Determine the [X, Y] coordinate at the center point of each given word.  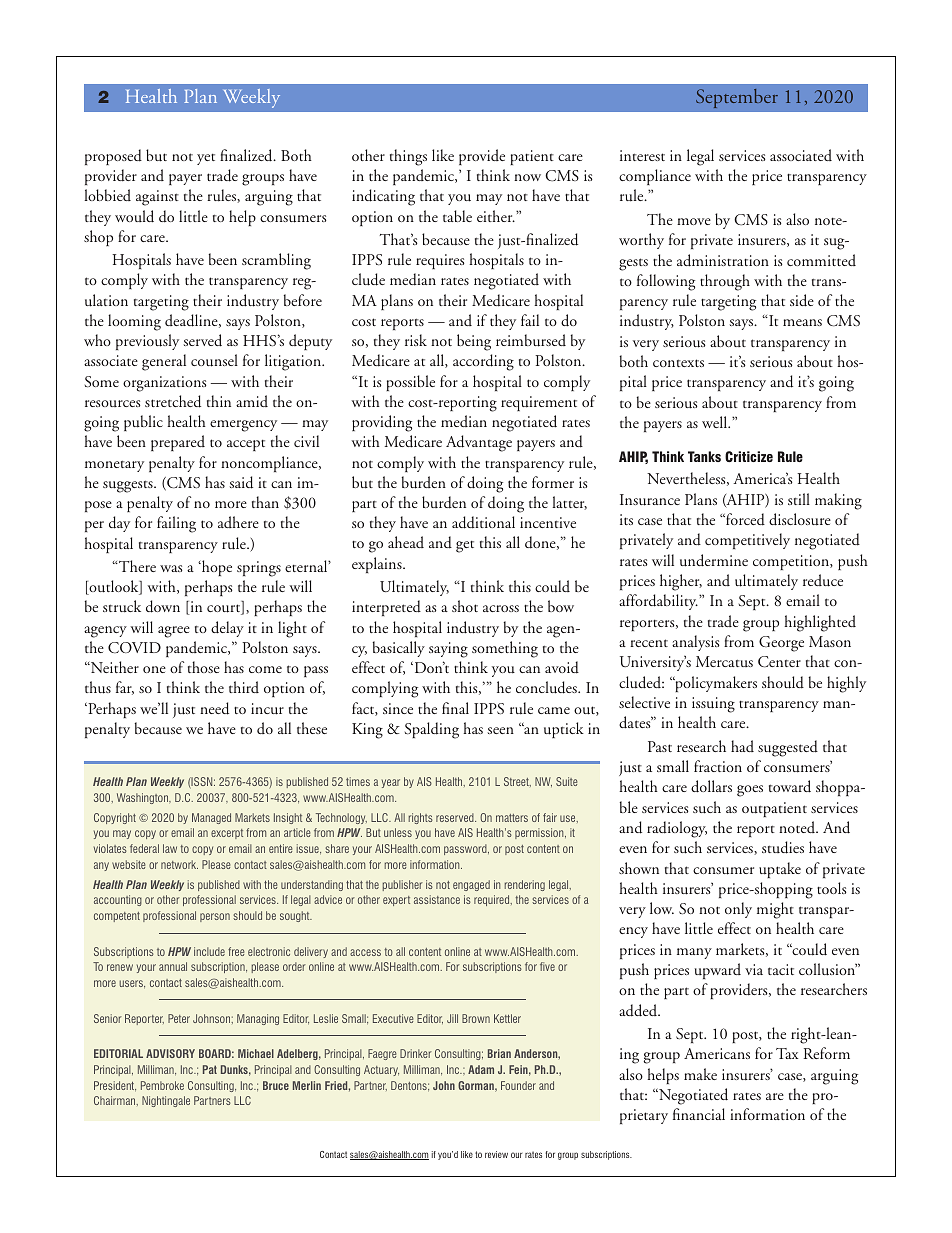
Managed [211, 818]
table [457, 216]
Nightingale [166, 1101]
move [694, 221]
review [496, 1154]
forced [744, 519]
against [157, 198]
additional [483, 522]
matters [512, 818]
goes [750, 791]
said [241, 482]
